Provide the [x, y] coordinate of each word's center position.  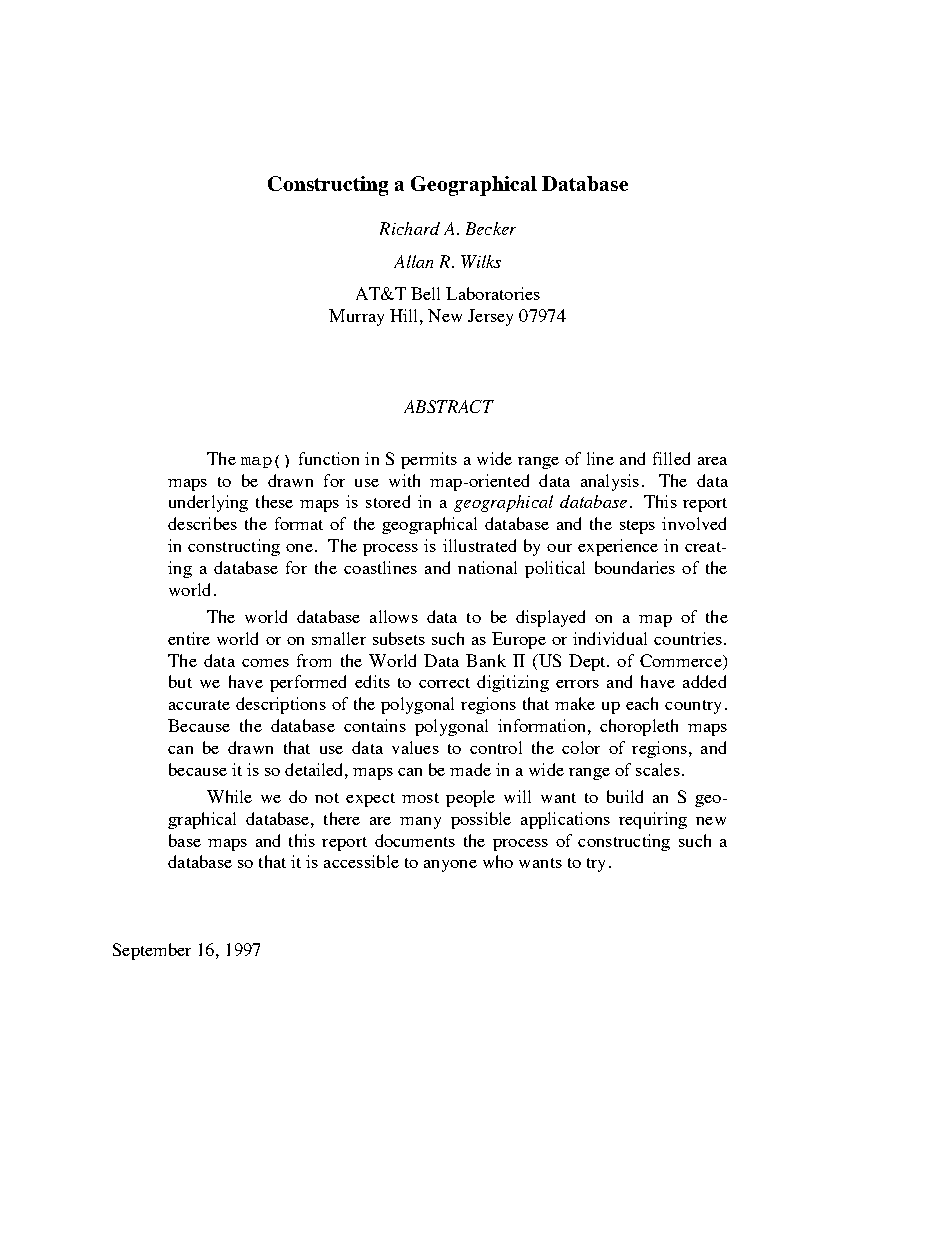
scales [658, 769]
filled [671, 458]
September [152, 951]
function [329, 458]
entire [189, 638]
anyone [450, 866]
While [229, 796]
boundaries [635, 567]
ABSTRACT [449, 406]
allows [394, 616]
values [415, 747]
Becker [491, 228]
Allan [413, 261]
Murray [356, 317]
